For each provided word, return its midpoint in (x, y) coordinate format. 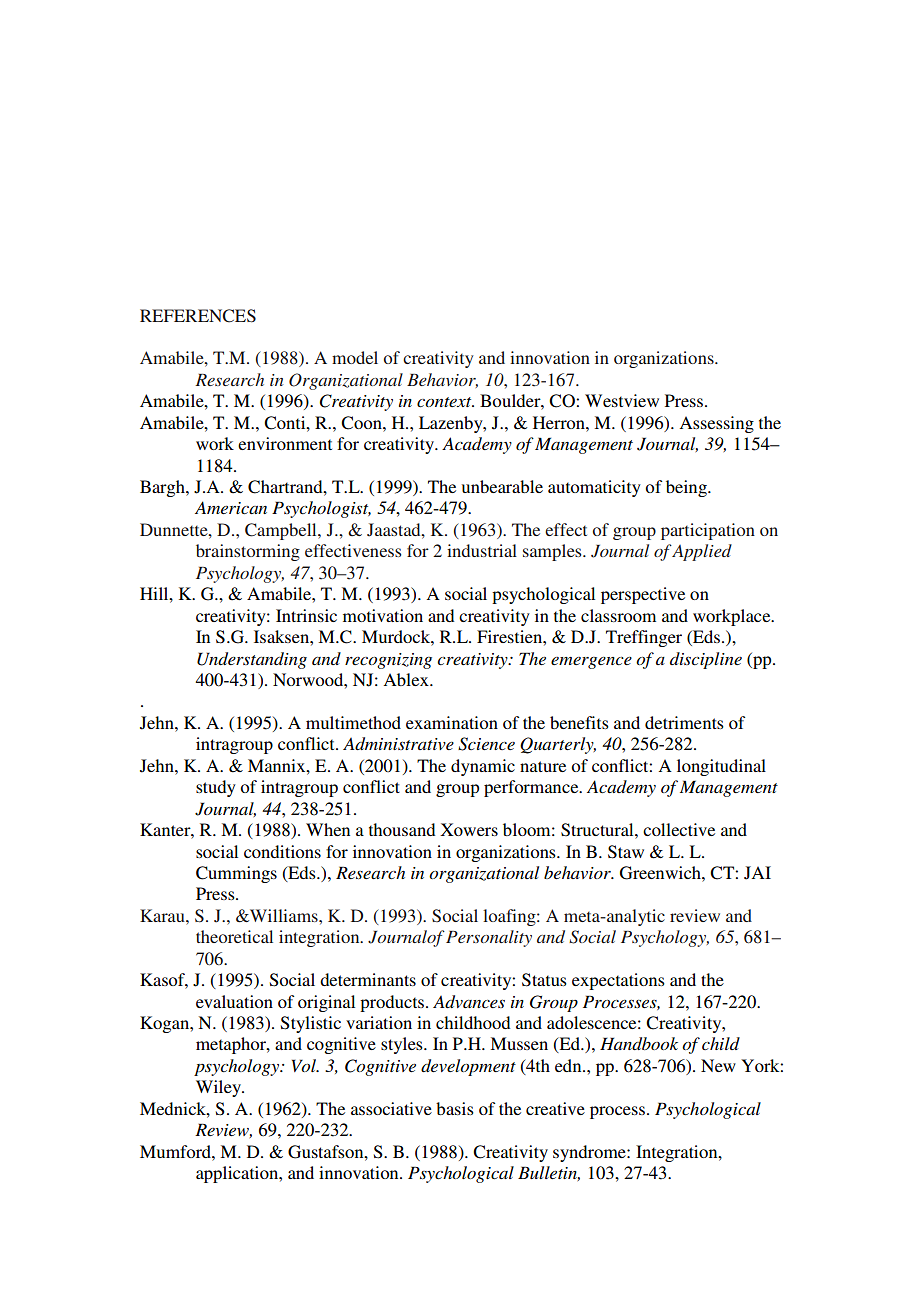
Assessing (716, 424)
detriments (684, 722)
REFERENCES (198, 316)
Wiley (220, 1088)
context (445, 402)
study (216, 788)
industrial (482, 550)
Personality (489, 938)
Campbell (282, 531)
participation (708, 531)
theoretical (234, 936)
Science (486, 744)
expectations (618, 981)
